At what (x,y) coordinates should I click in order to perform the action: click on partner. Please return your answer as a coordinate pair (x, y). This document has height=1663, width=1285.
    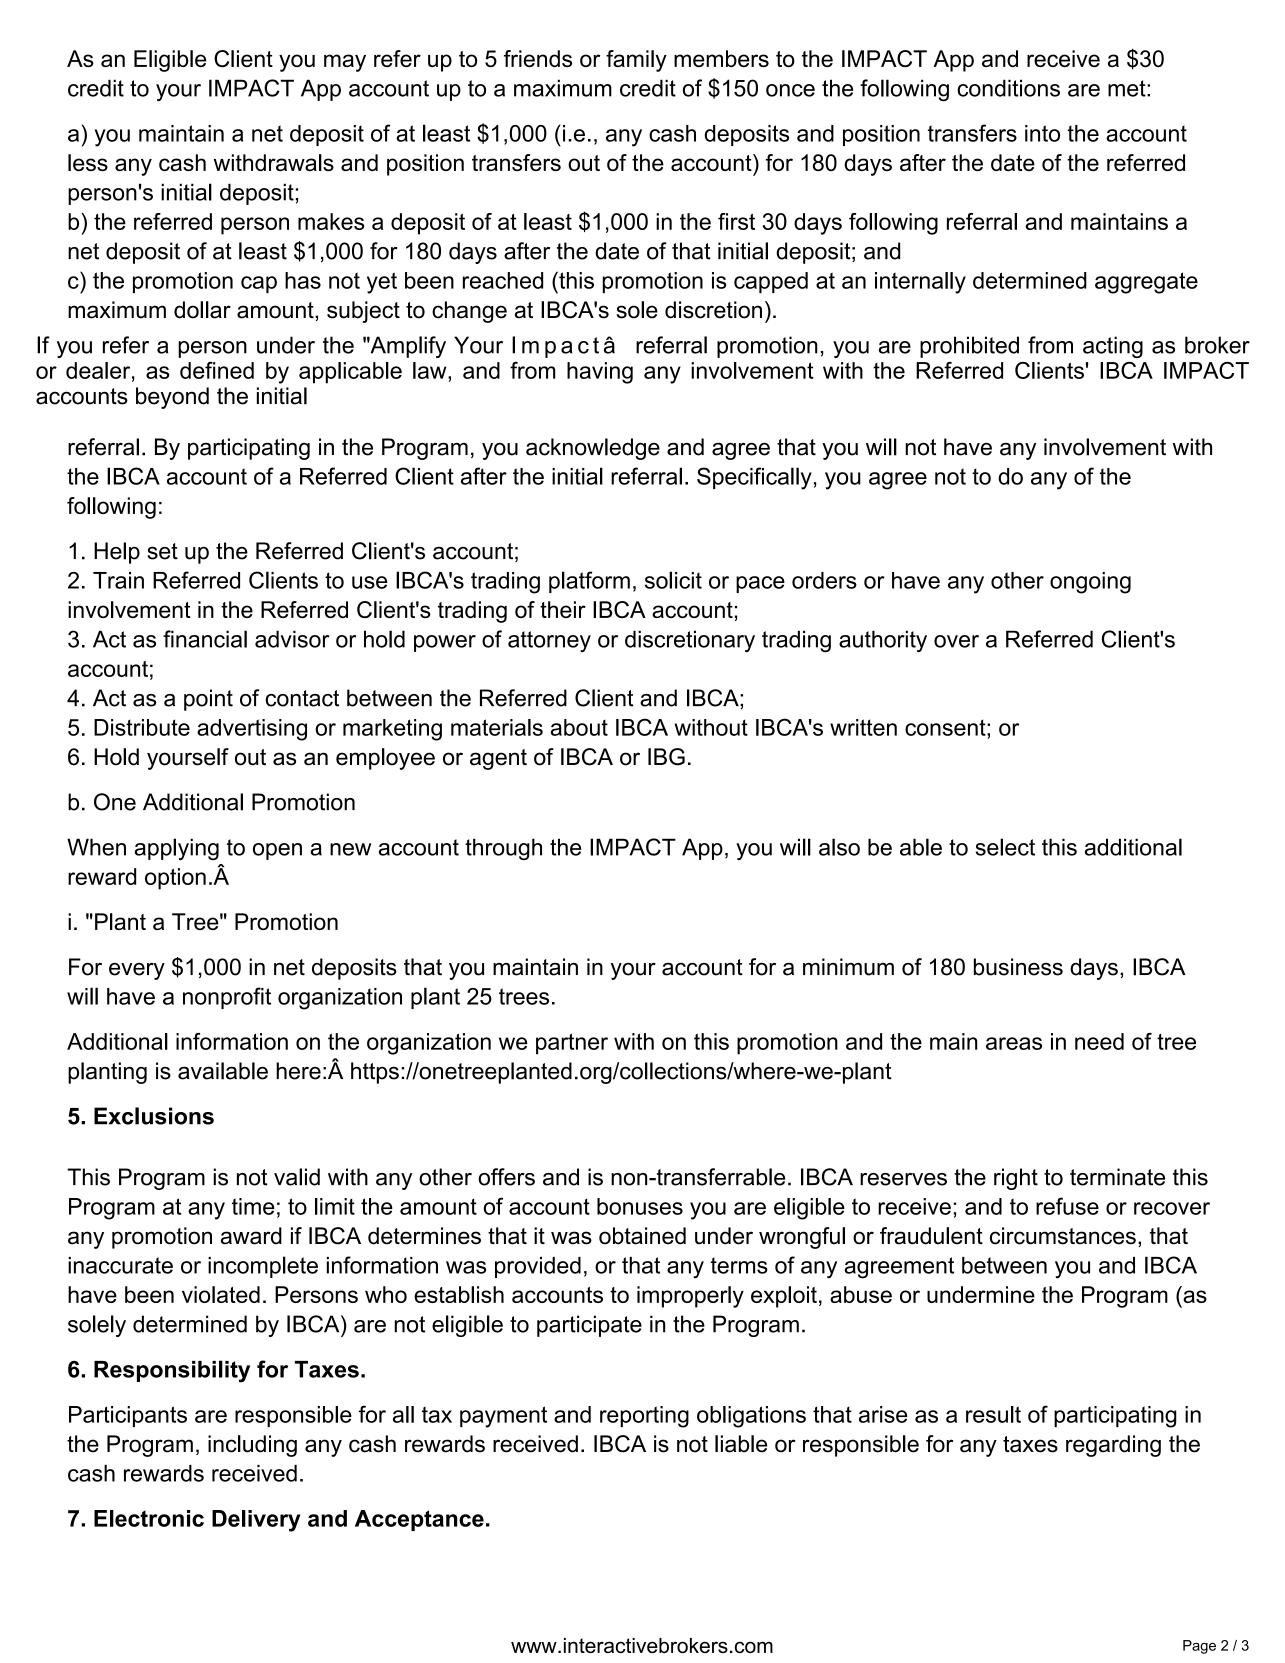
    Looking at the image, I should click on (572, 1044).
